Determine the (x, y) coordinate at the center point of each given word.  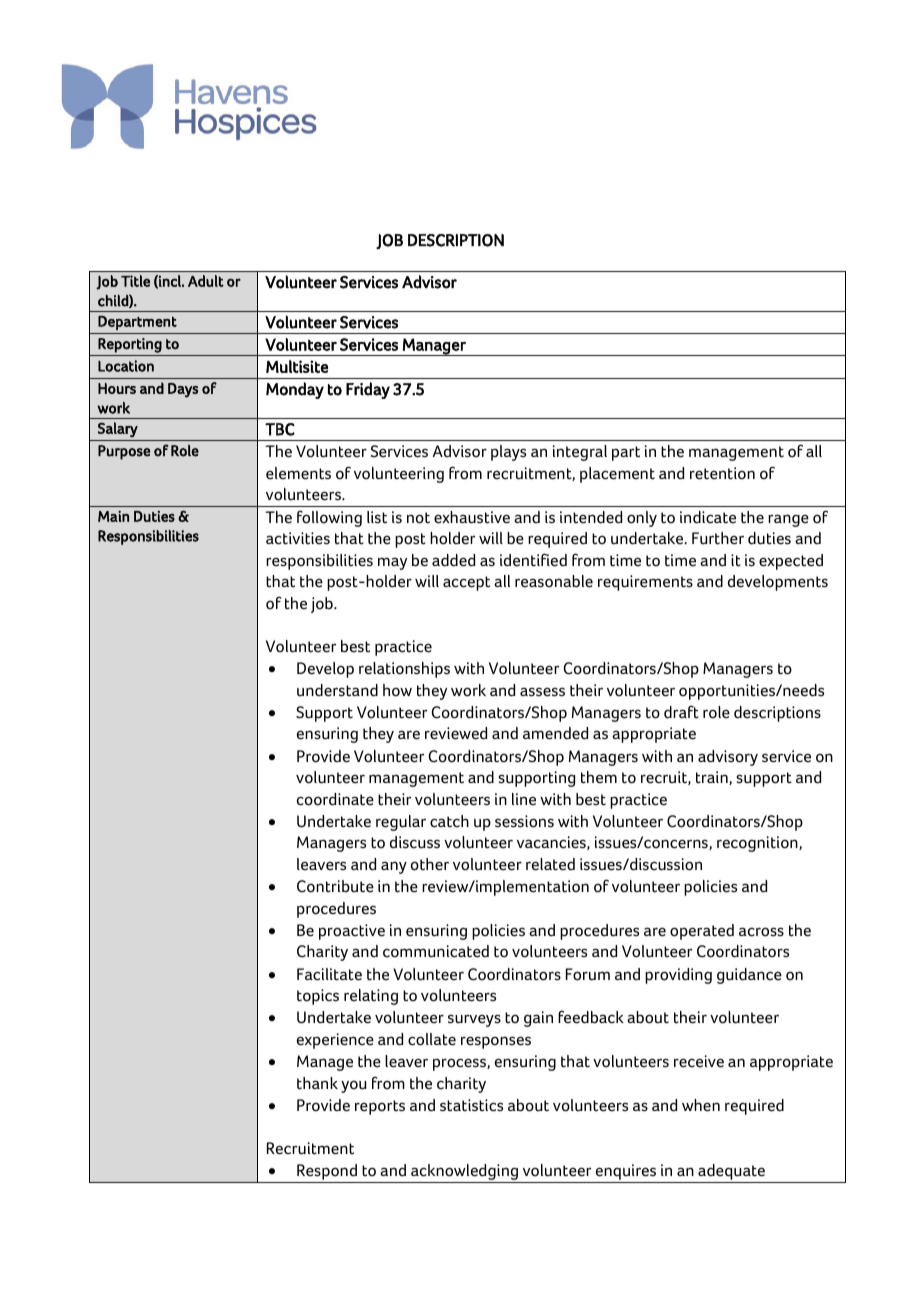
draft (681, 712)
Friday (368, 390)
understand (337, 690)
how (397, 690)
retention (722, 473)
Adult (206, 281)
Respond (327, 1173)
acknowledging (464, 1173)
